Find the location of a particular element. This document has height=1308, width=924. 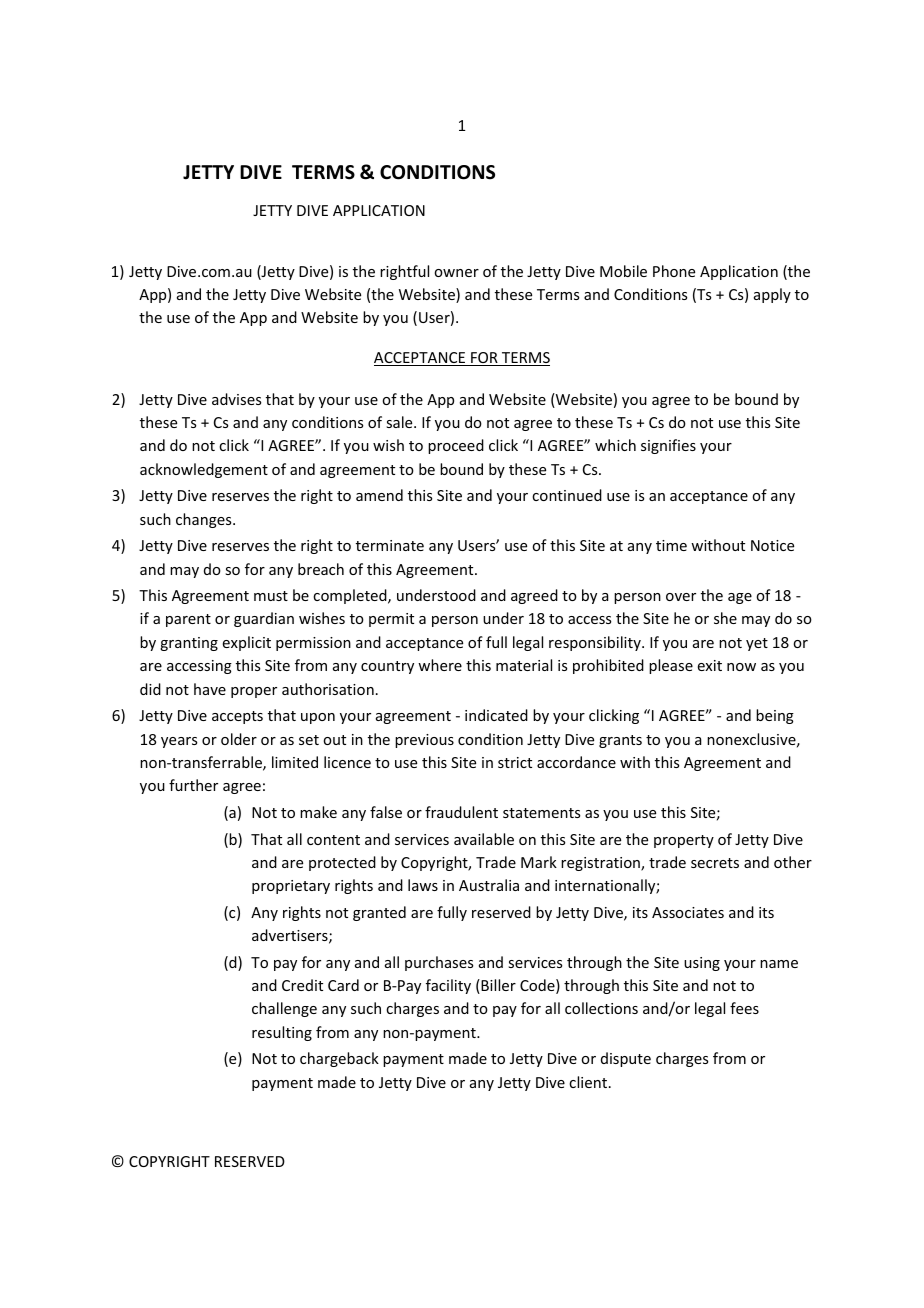

exit is located at coordinates (710, 665).
